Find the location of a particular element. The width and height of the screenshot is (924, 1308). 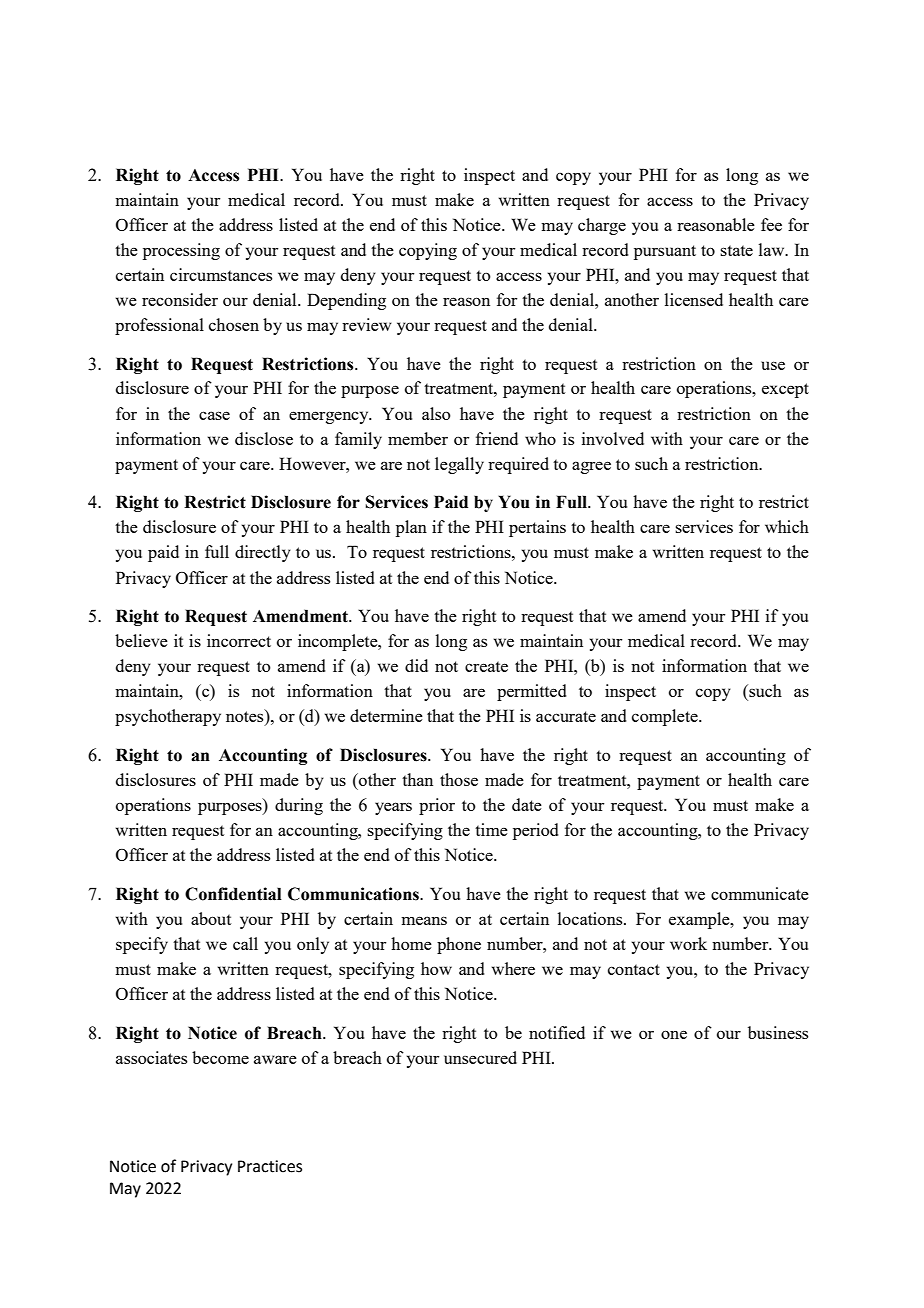

Practices is located at coordinates (270, 1166).
